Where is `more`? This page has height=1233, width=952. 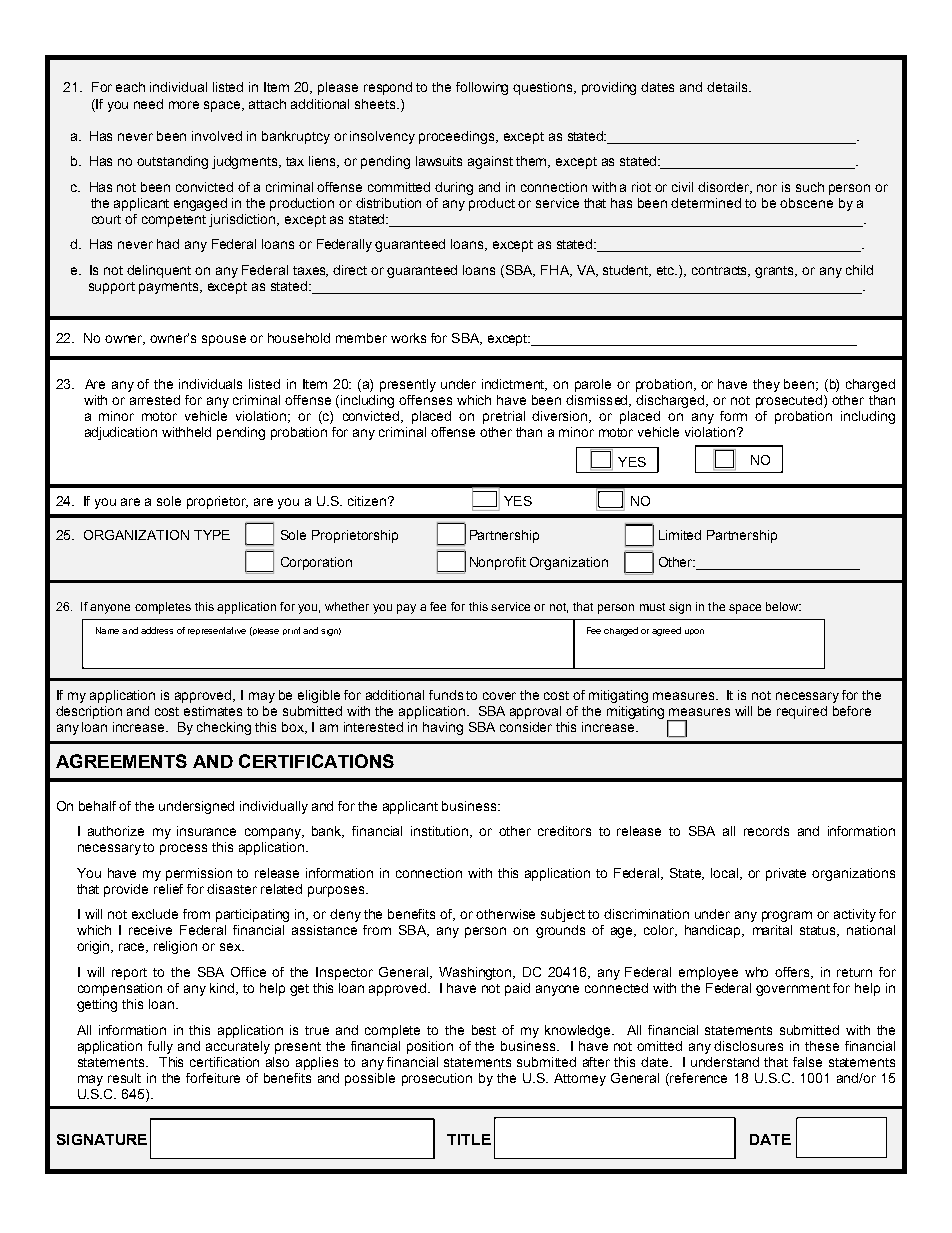 more is located at coordinates (184, 105).
